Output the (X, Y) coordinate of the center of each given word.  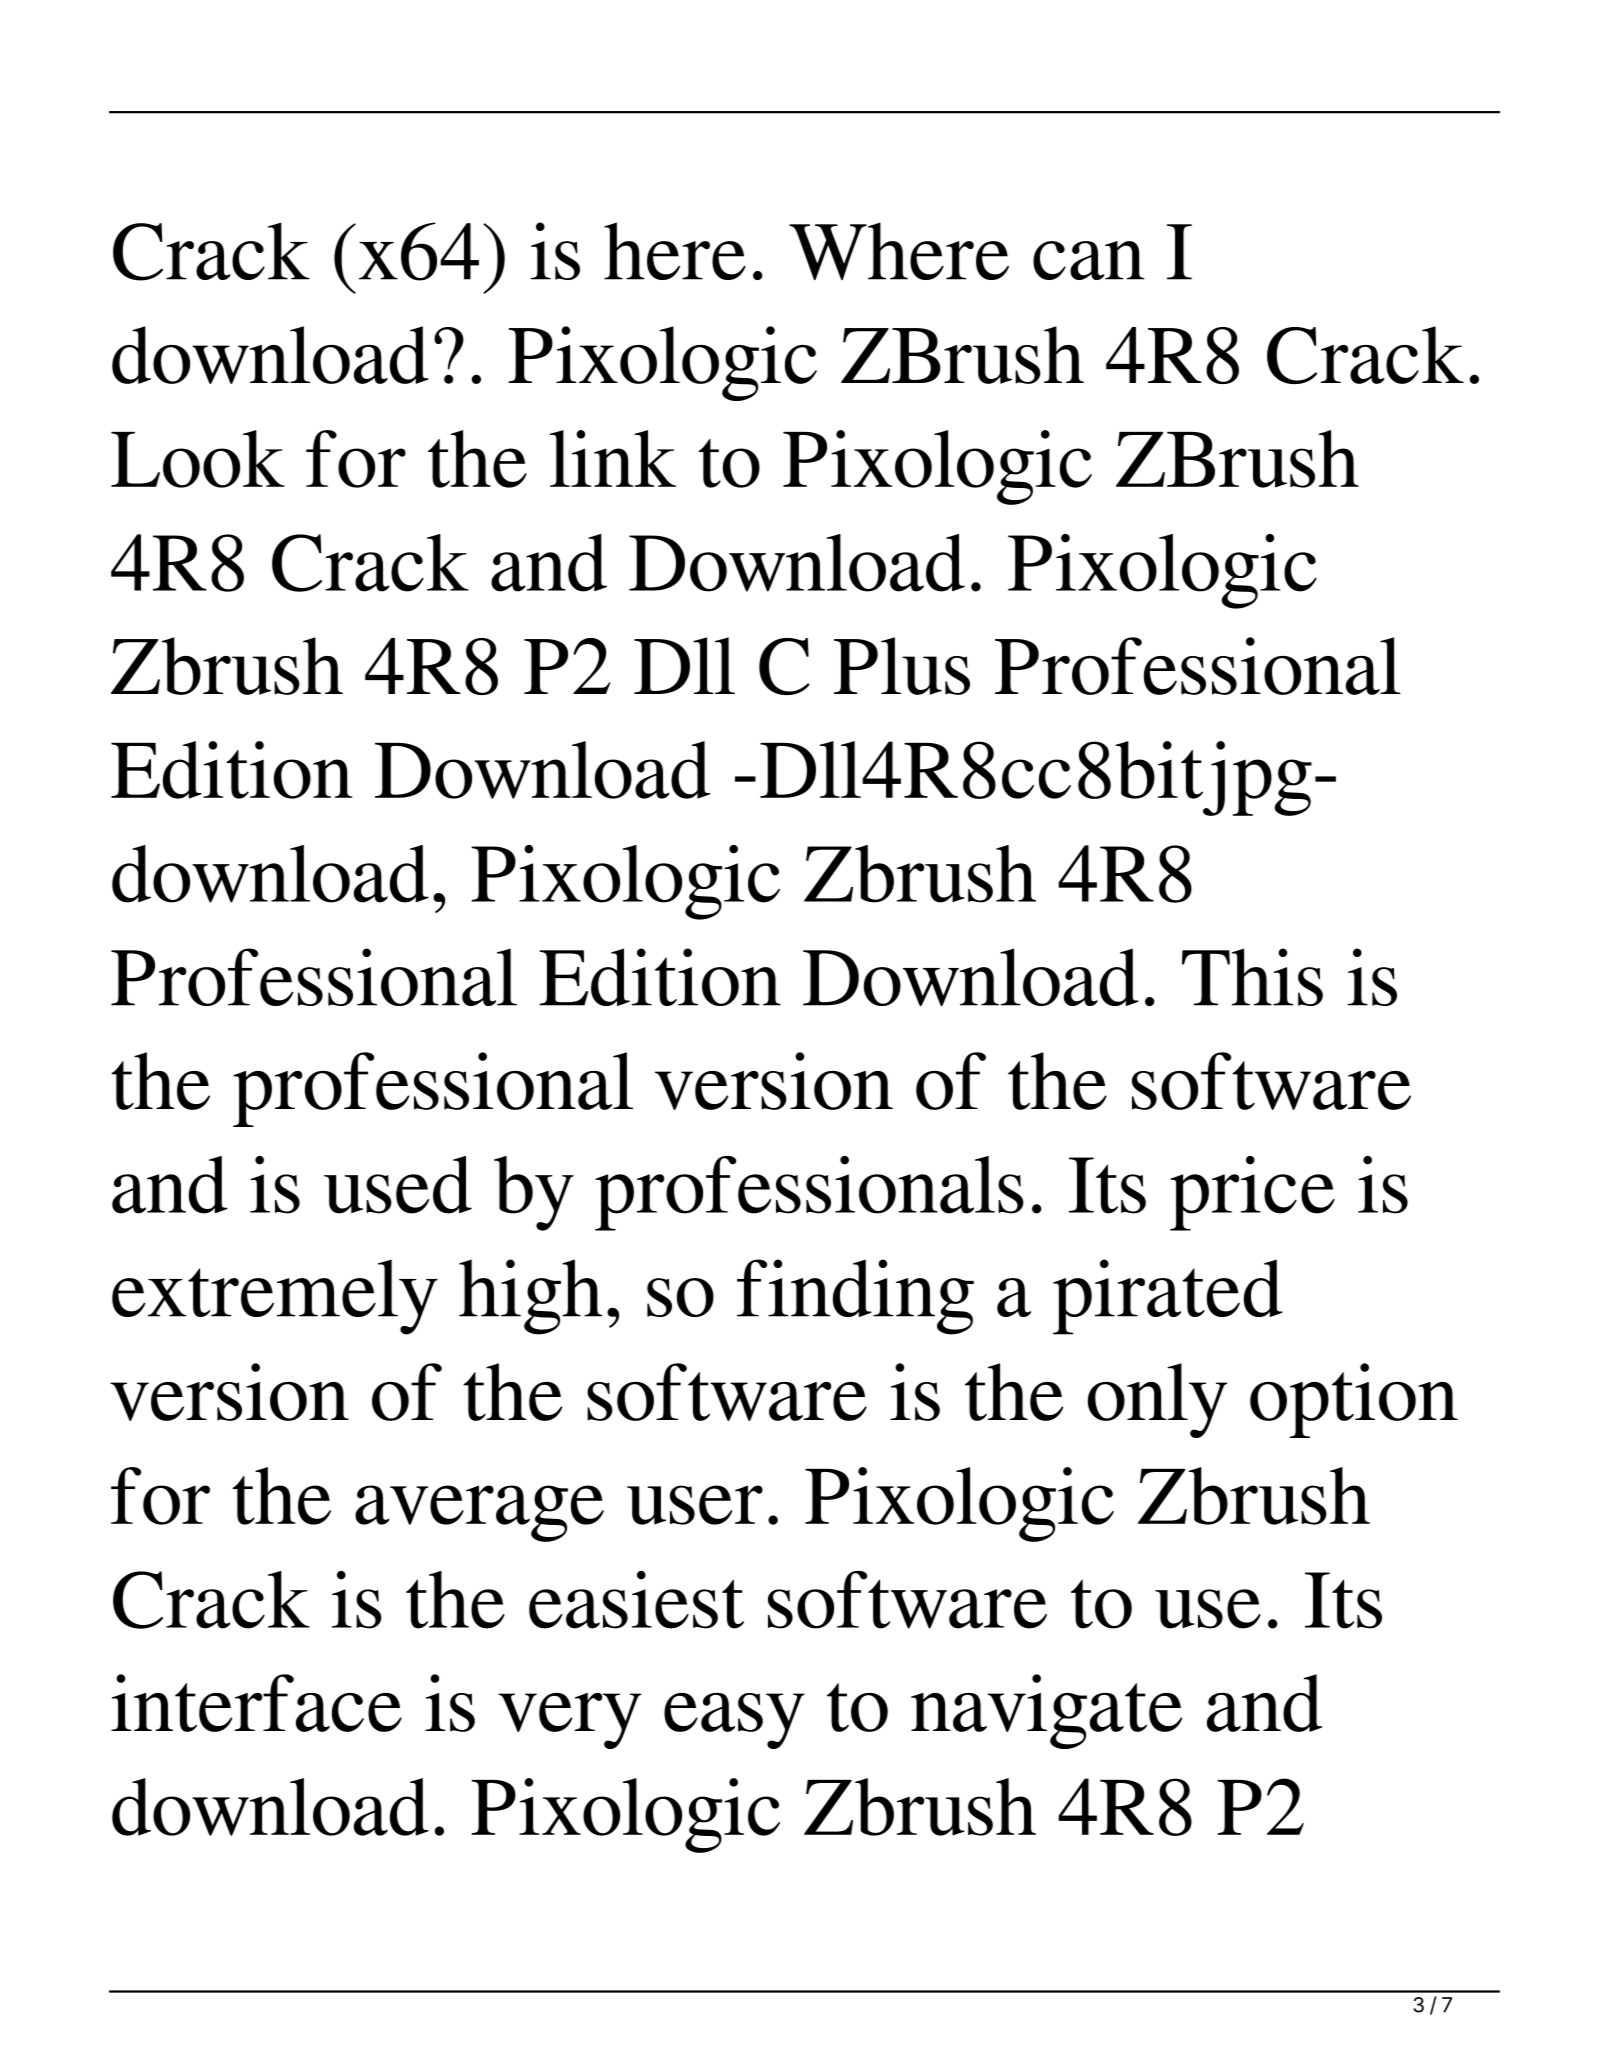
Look (198, 459)
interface (256, 1703)
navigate (1046, 1711)
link (613, 458)
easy (734, 1721)
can (1089, 260)
